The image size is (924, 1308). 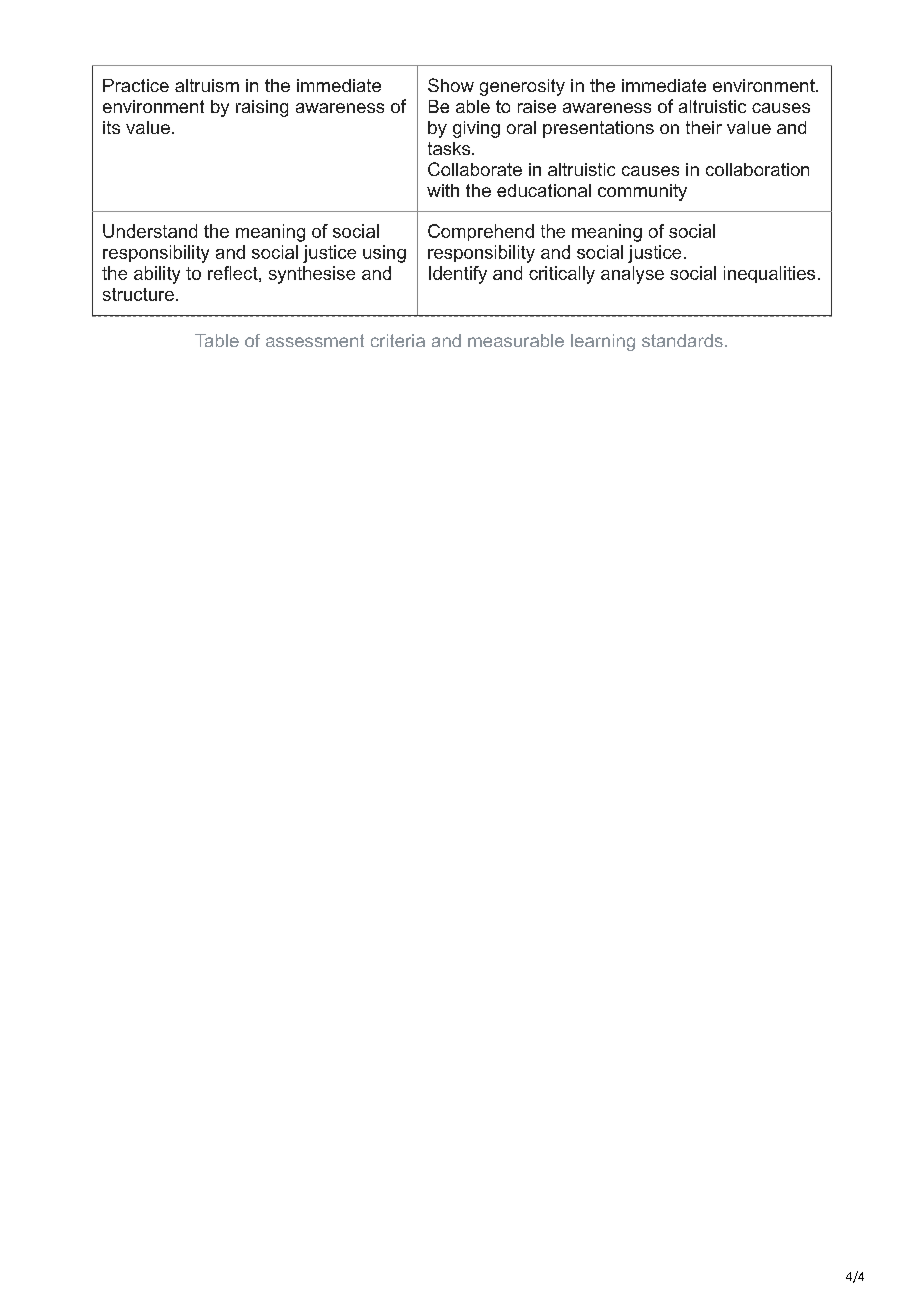 I want to click on Collaborate, so click(x=475, y=169).
